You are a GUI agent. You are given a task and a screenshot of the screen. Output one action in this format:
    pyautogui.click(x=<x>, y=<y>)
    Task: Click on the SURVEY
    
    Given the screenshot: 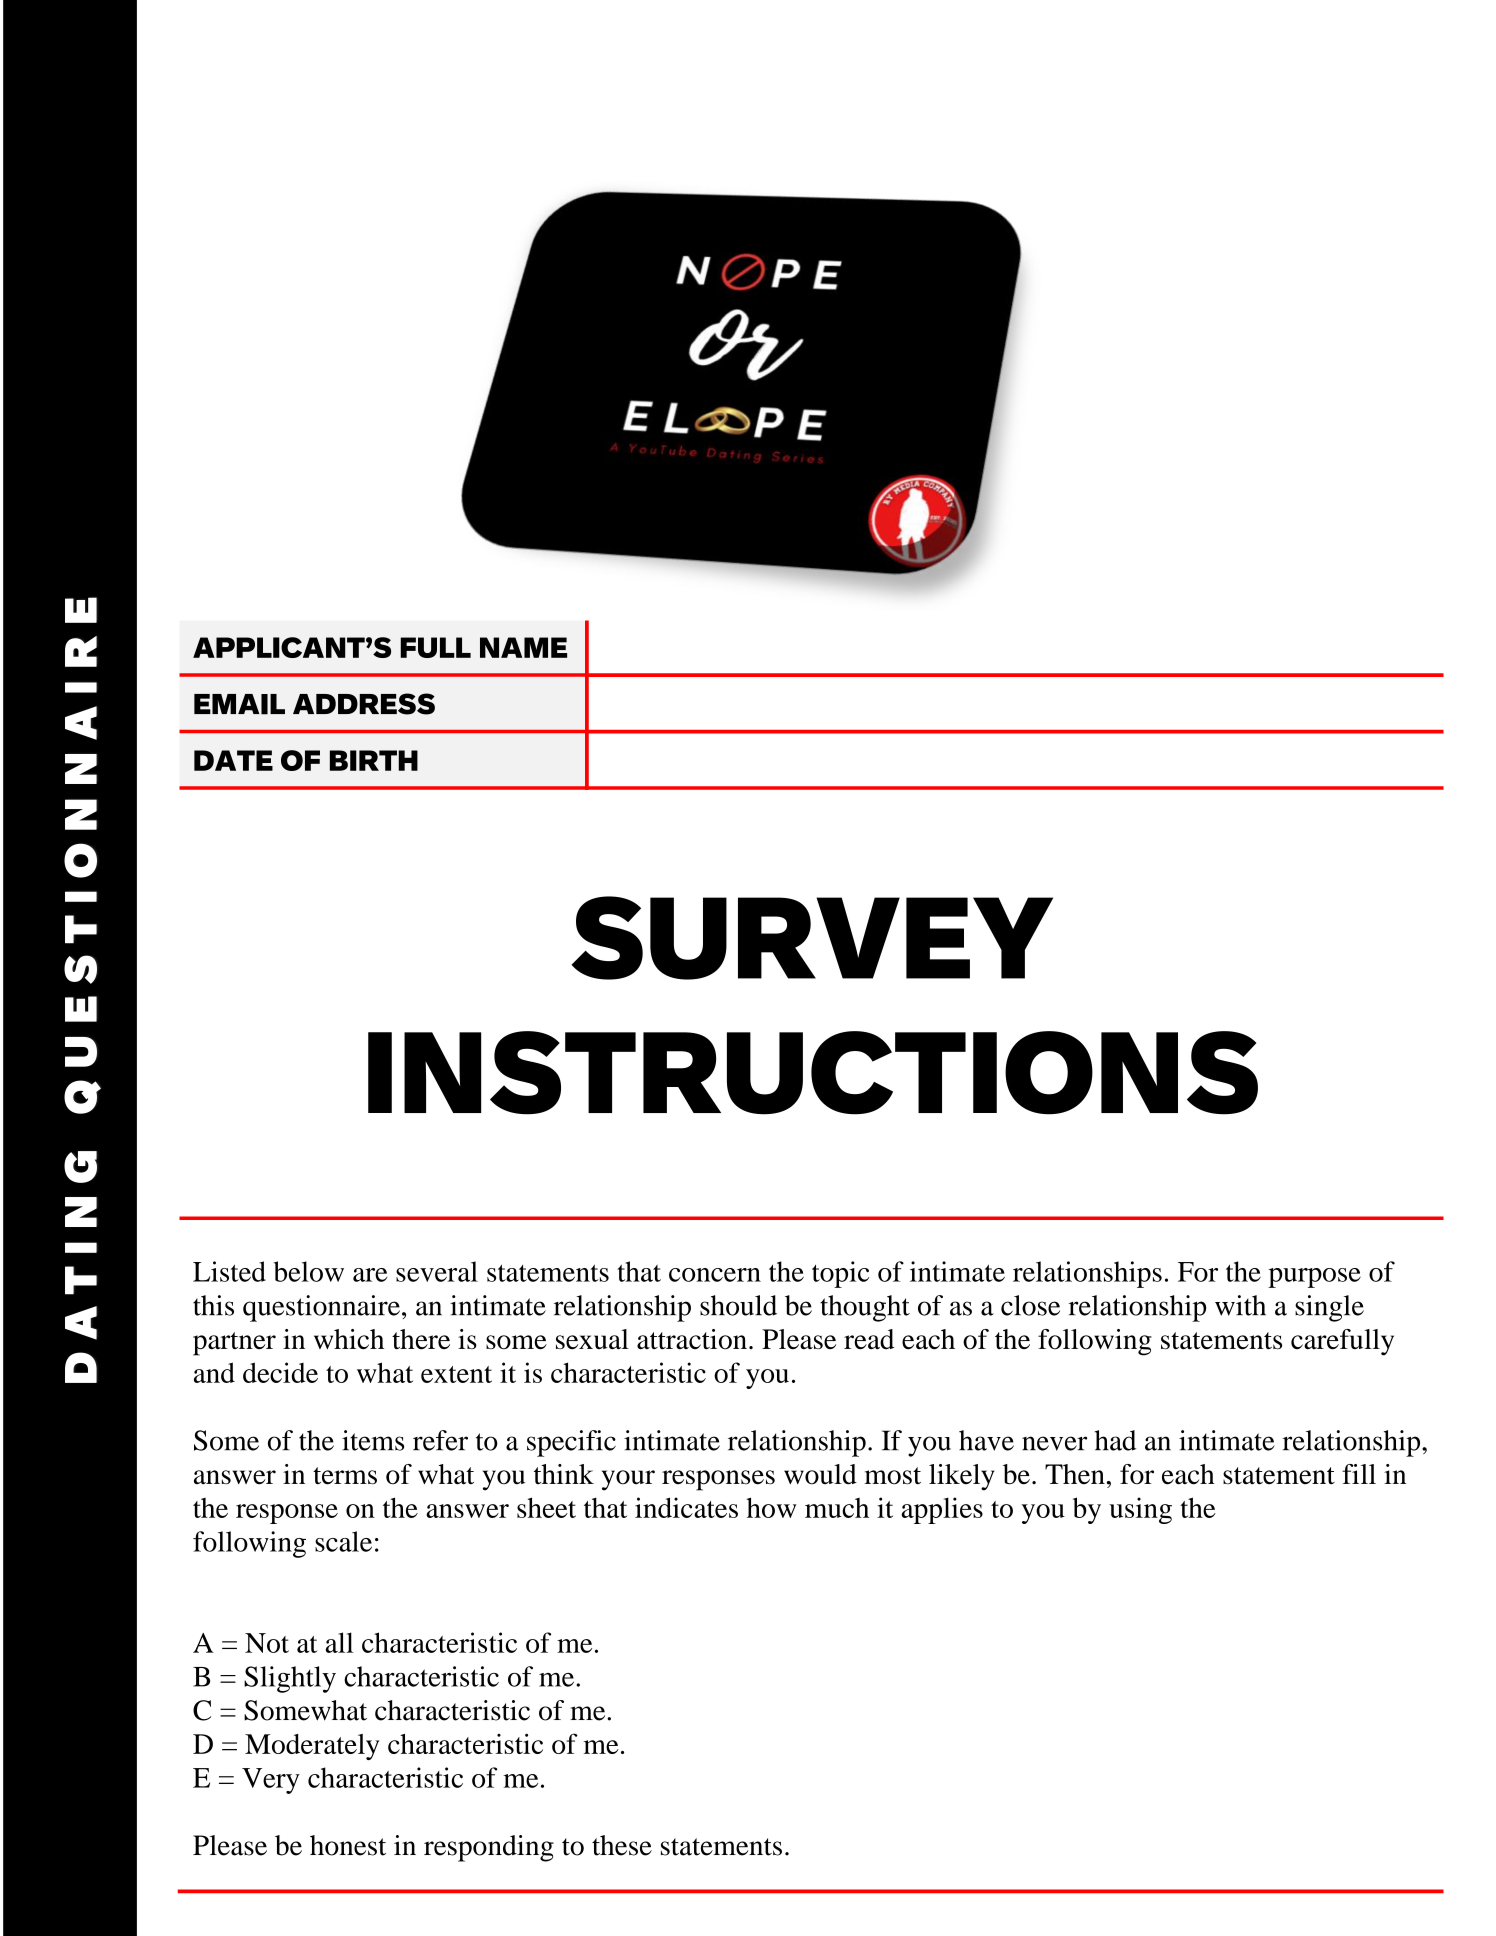 What is the action you would take?
    pyautogui.click(x=812, y=938)
